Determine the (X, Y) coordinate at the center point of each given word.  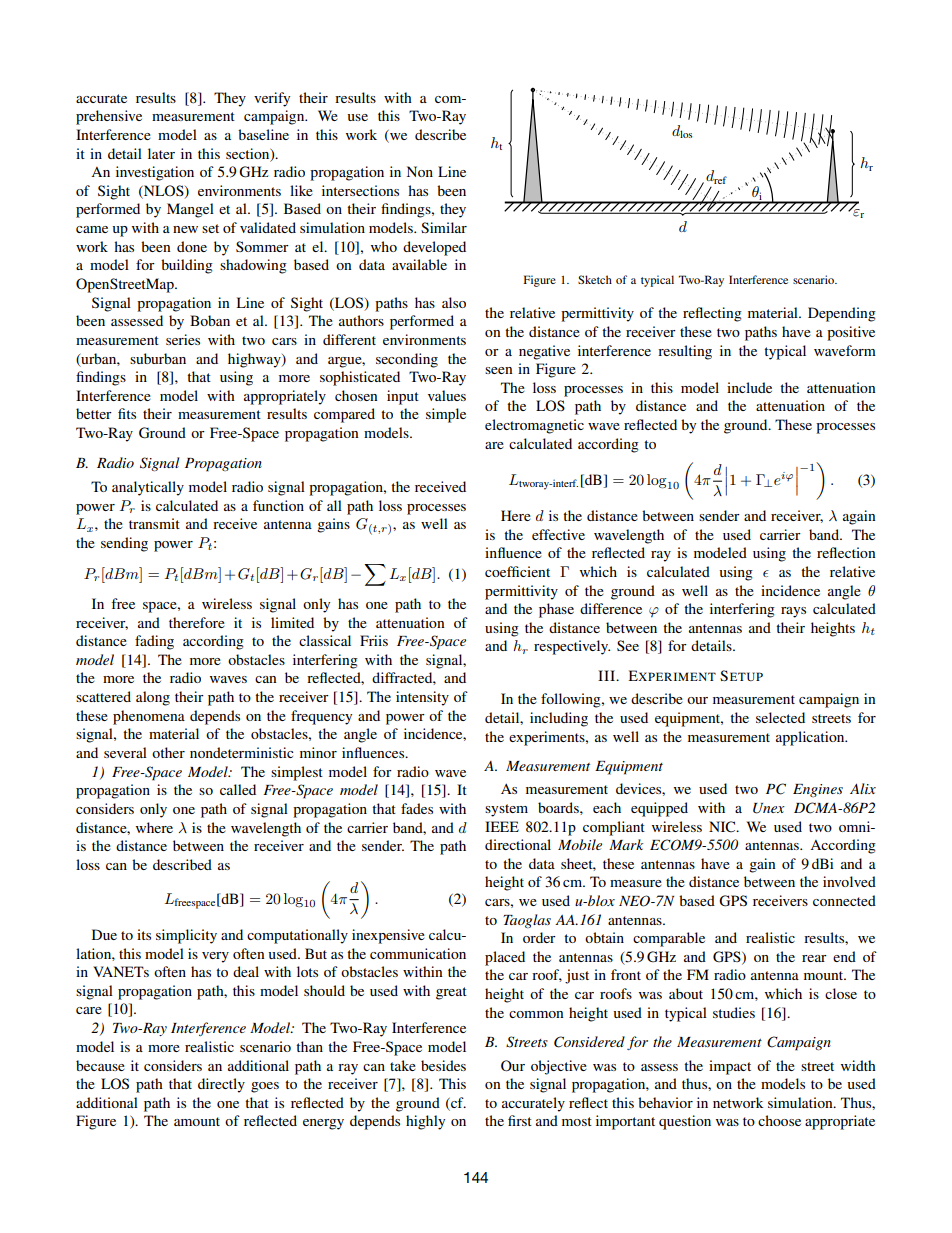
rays (793, 612)
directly (221, 1085)
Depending (842, 314)
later (161, 153)
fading (154, 642)
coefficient (517, 571)
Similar (444, 227)
